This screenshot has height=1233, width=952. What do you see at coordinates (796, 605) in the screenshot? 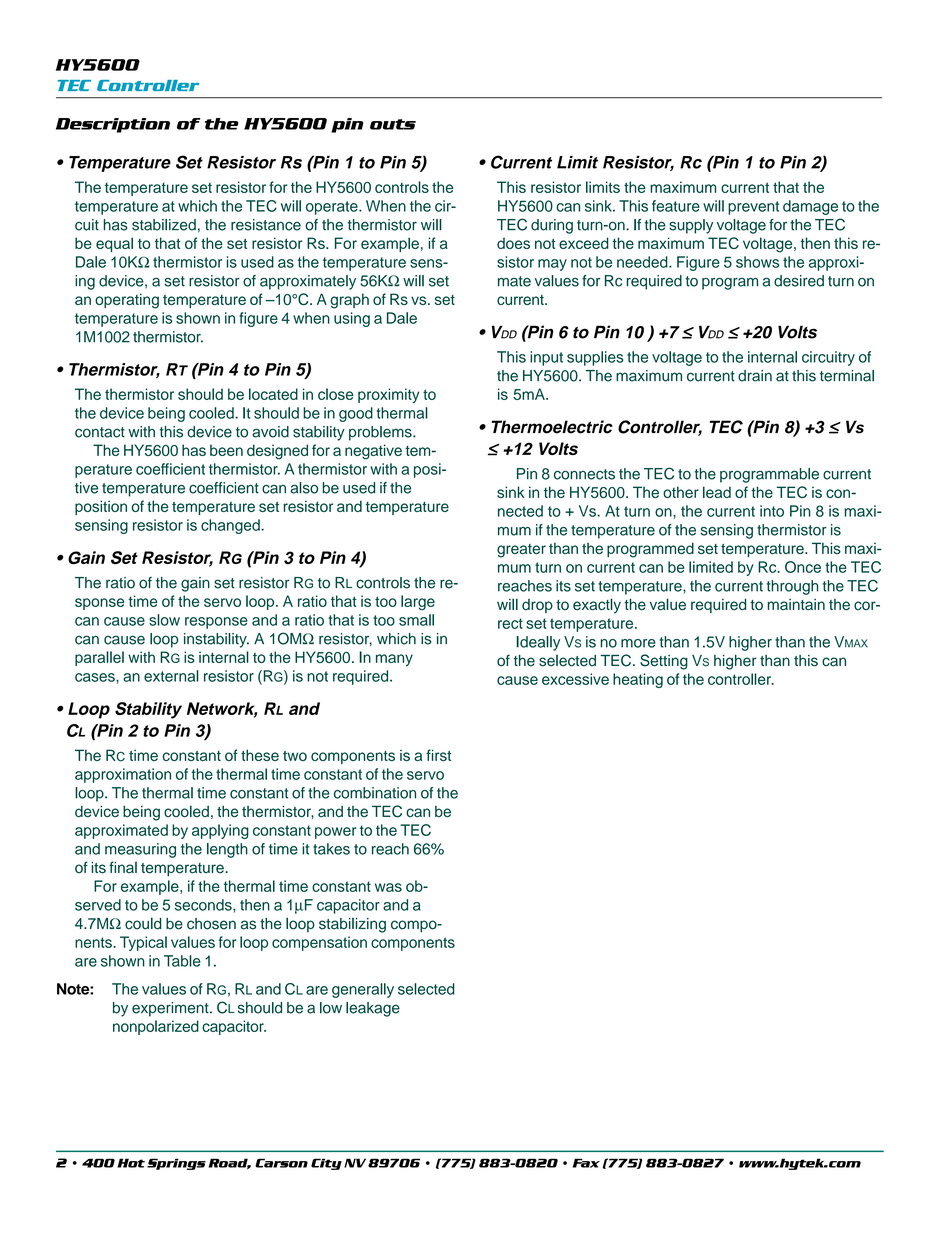
I see `maintain` at bounding box center [796, 605].
